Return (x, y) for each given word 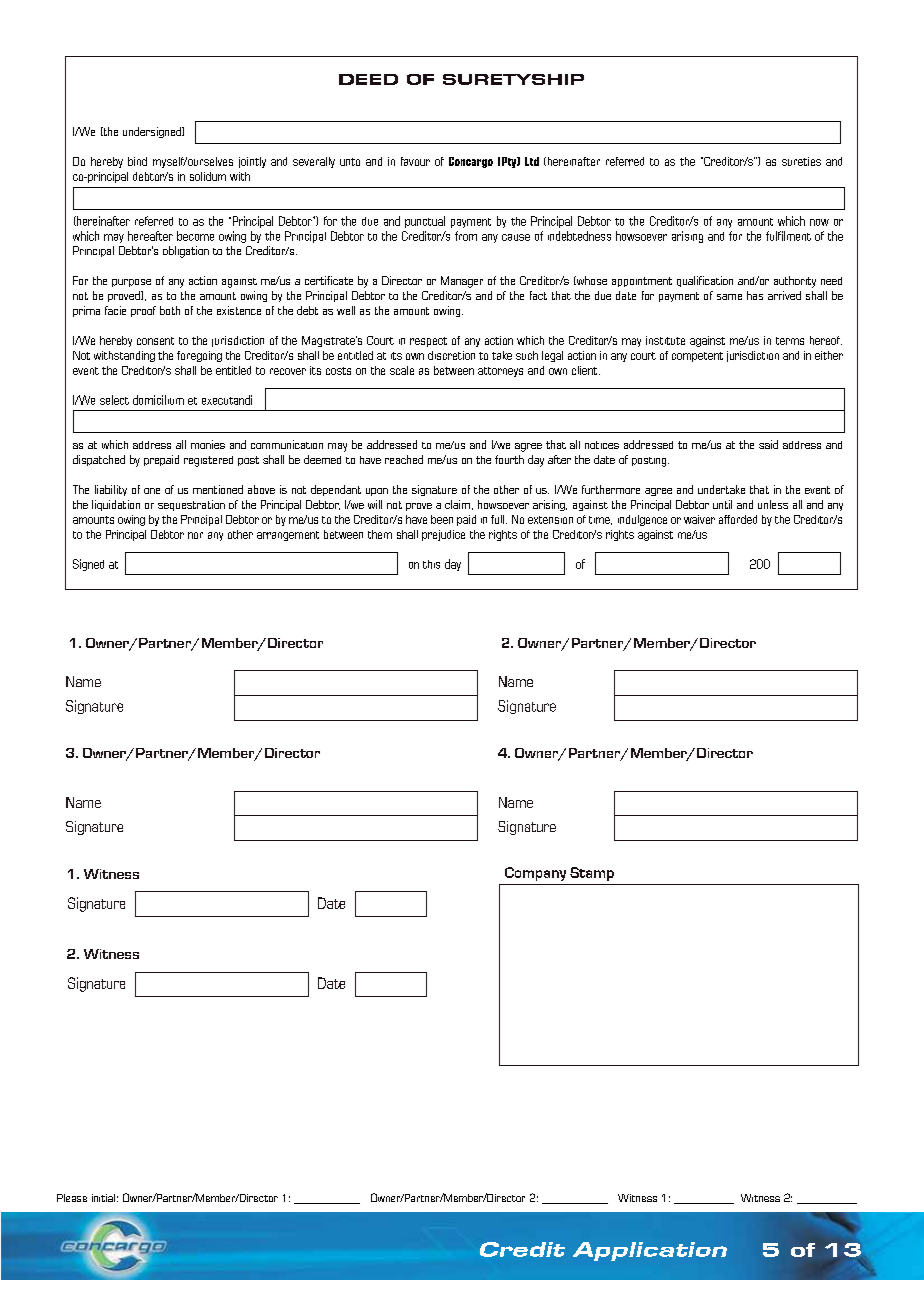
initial (103, 1198)
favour (415, 161)
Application (650, 1251)
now (819, 222)
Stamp (592, 874)
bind (137, 161)
